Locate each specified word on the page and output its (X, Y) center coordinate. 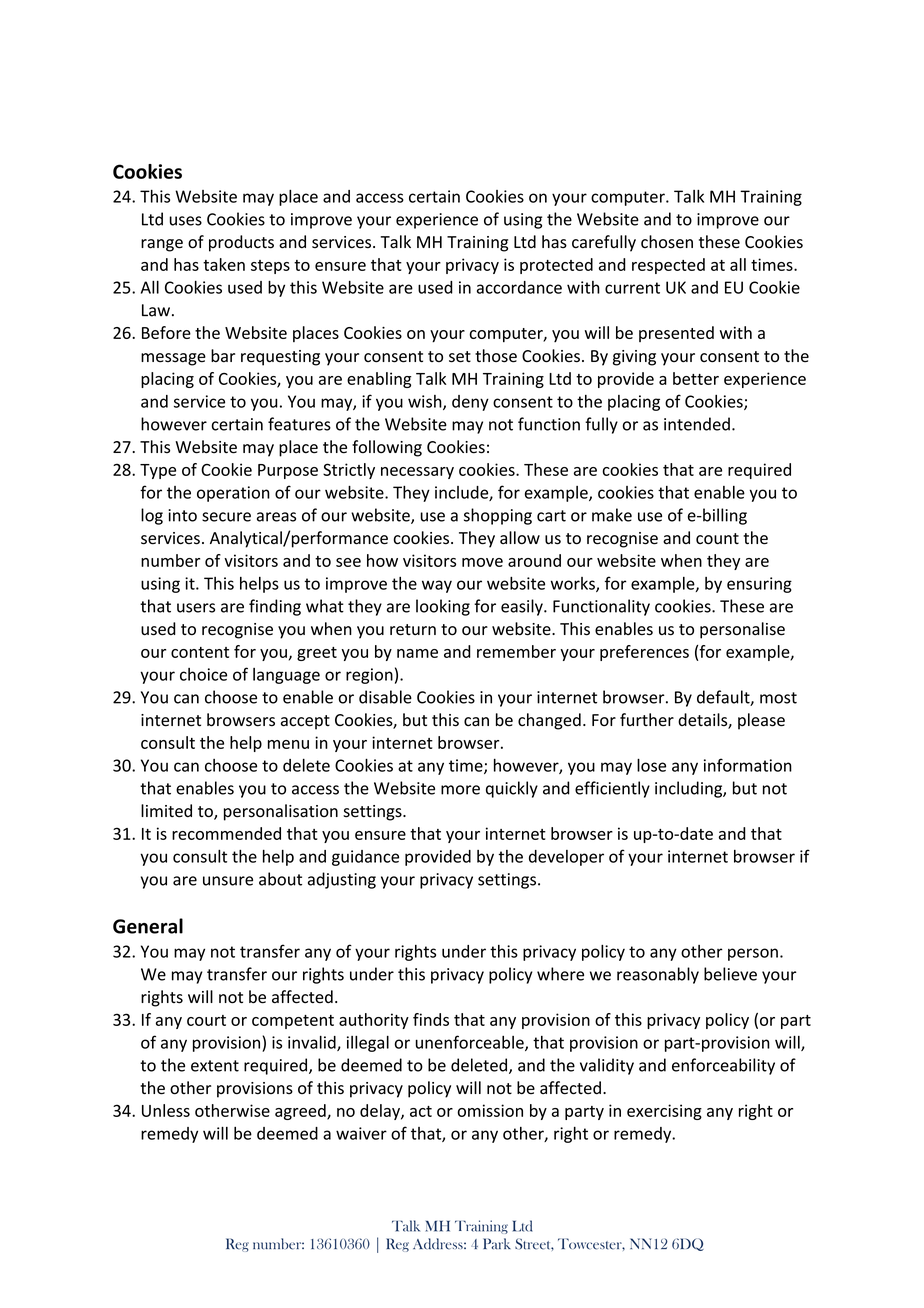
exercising (664, 1112)
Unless (166, 1110)
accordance (519, 287)
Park (497, 1244)
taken (224, 264)
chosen (667, 242)
